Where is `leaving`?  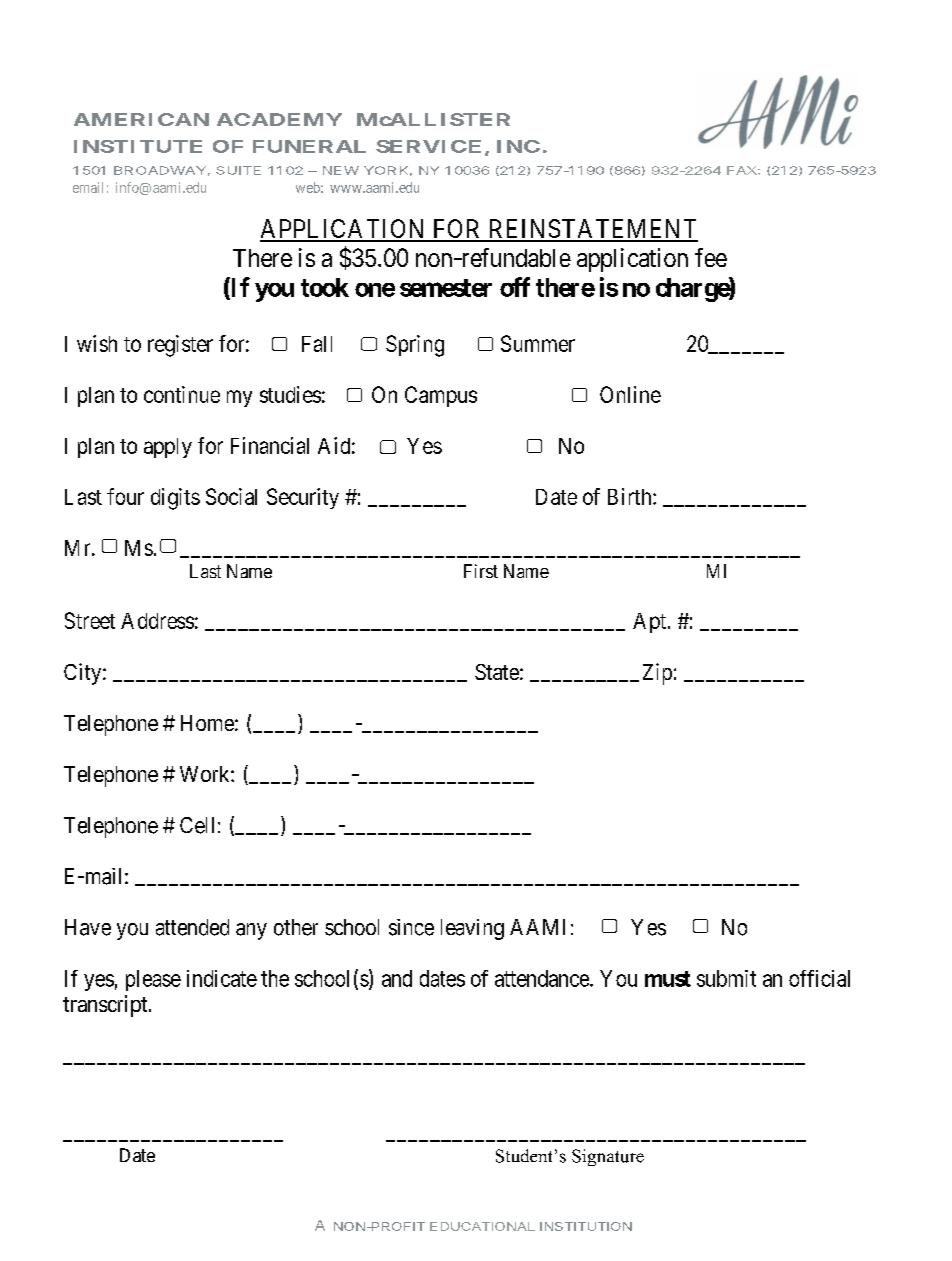 leaving is located at coordinates (472, 929).
